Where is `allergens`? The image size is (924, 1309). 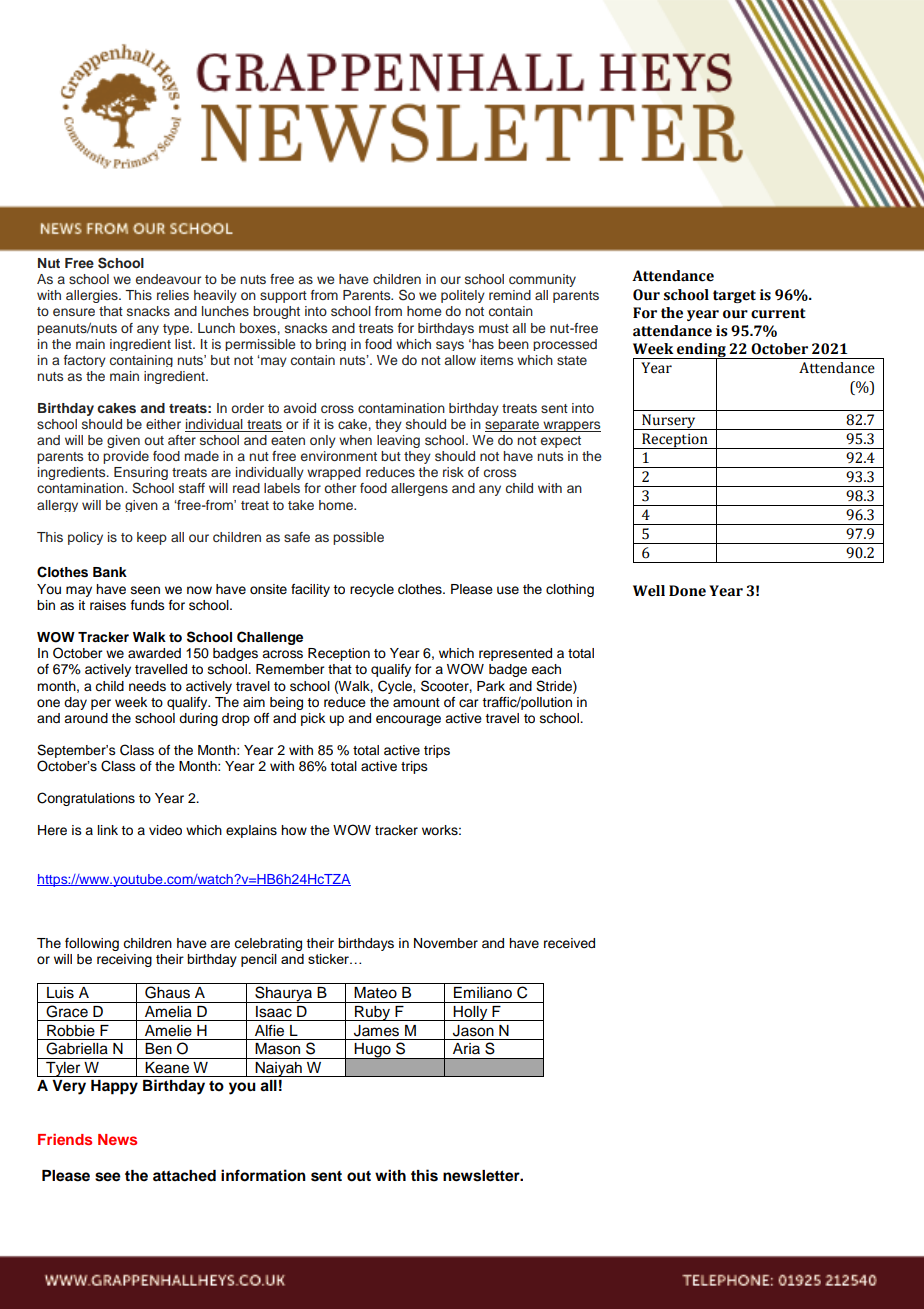 allergens is located at coordinates (419, 489).
